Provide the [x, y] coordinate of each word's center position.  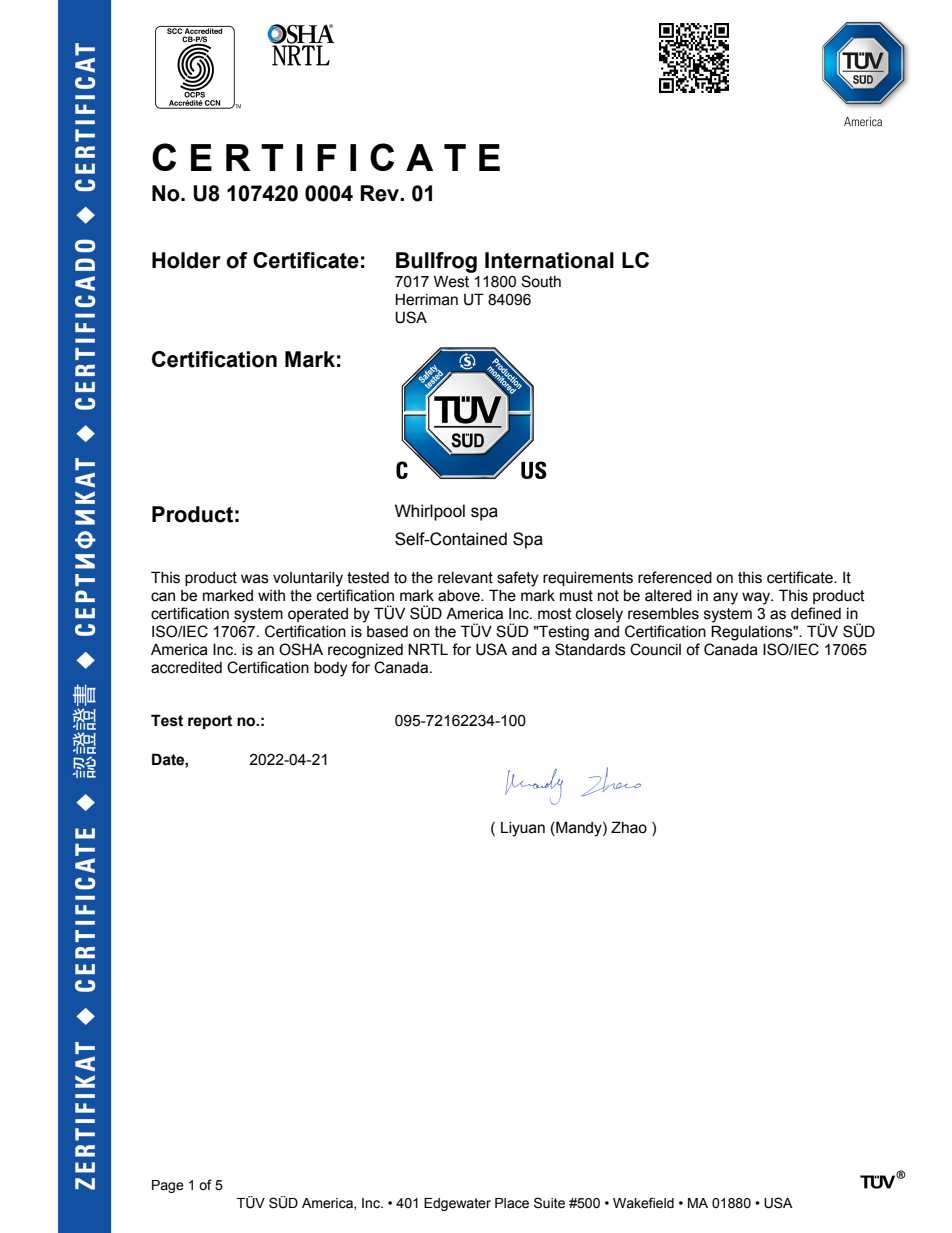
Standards [590, 649]
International [549, 260]
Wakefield [643, 1203]
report [210, 722]
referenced [675, 577]
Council [655, 649]
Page [168, 1186]
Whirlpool [430, 512]
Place [512, 1203]
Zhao [629, 827]
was [255, 579]
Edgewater [457, 1204]
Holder [186, 260]
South [541, 281]
